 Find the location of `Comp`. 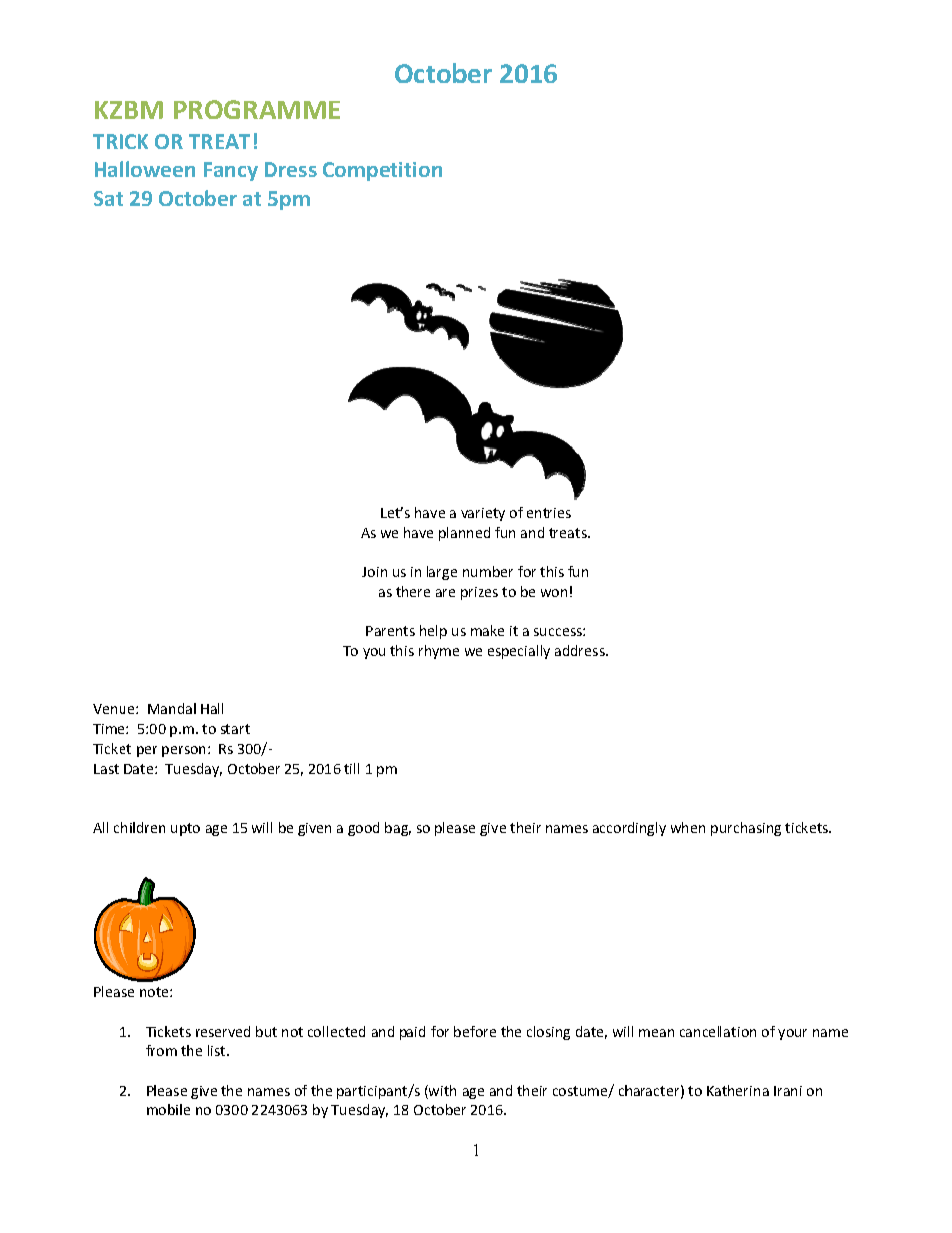

Comp is located at coordinates (350, 171).
